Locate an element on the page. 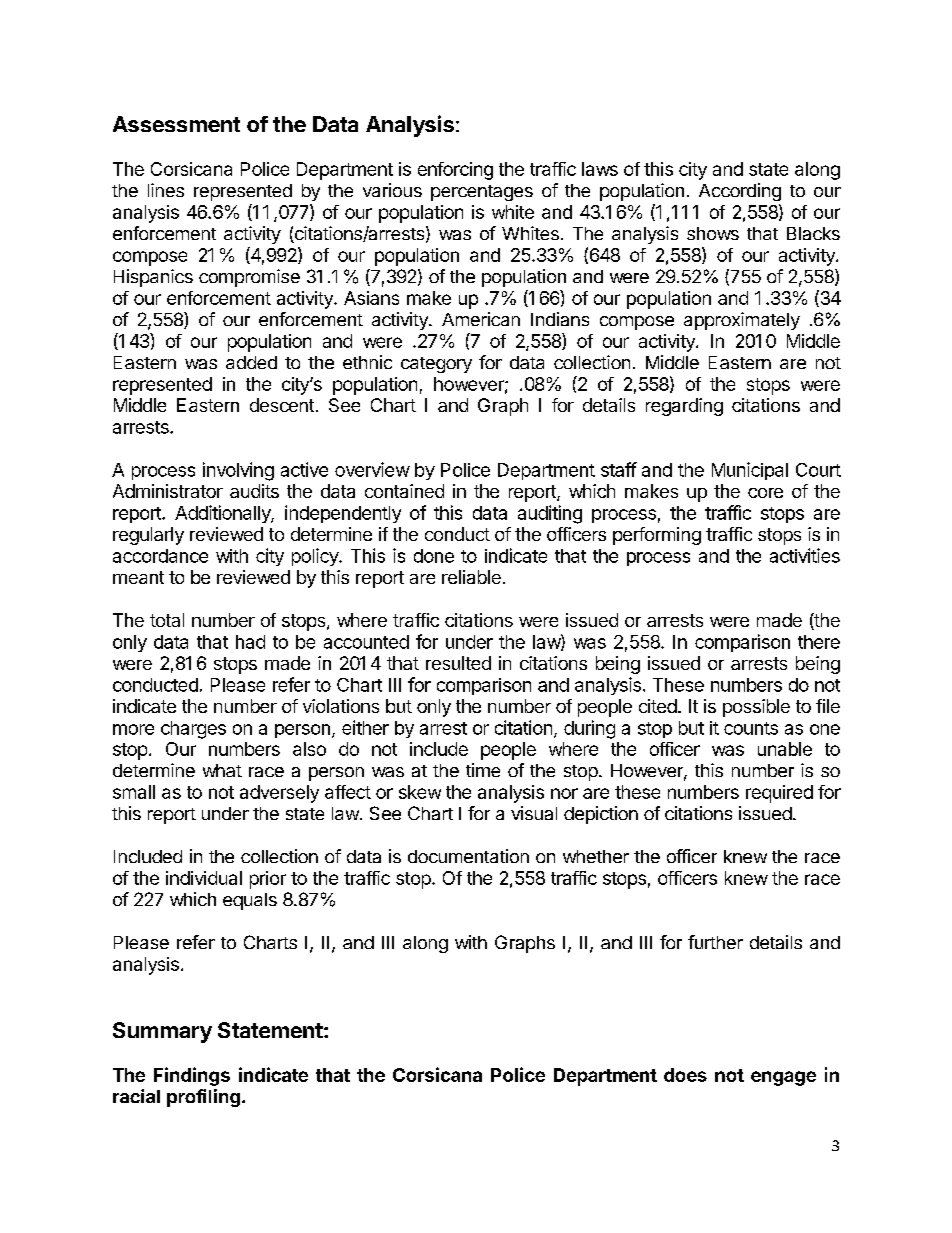  documentation is located at coordinates (468, 856).
